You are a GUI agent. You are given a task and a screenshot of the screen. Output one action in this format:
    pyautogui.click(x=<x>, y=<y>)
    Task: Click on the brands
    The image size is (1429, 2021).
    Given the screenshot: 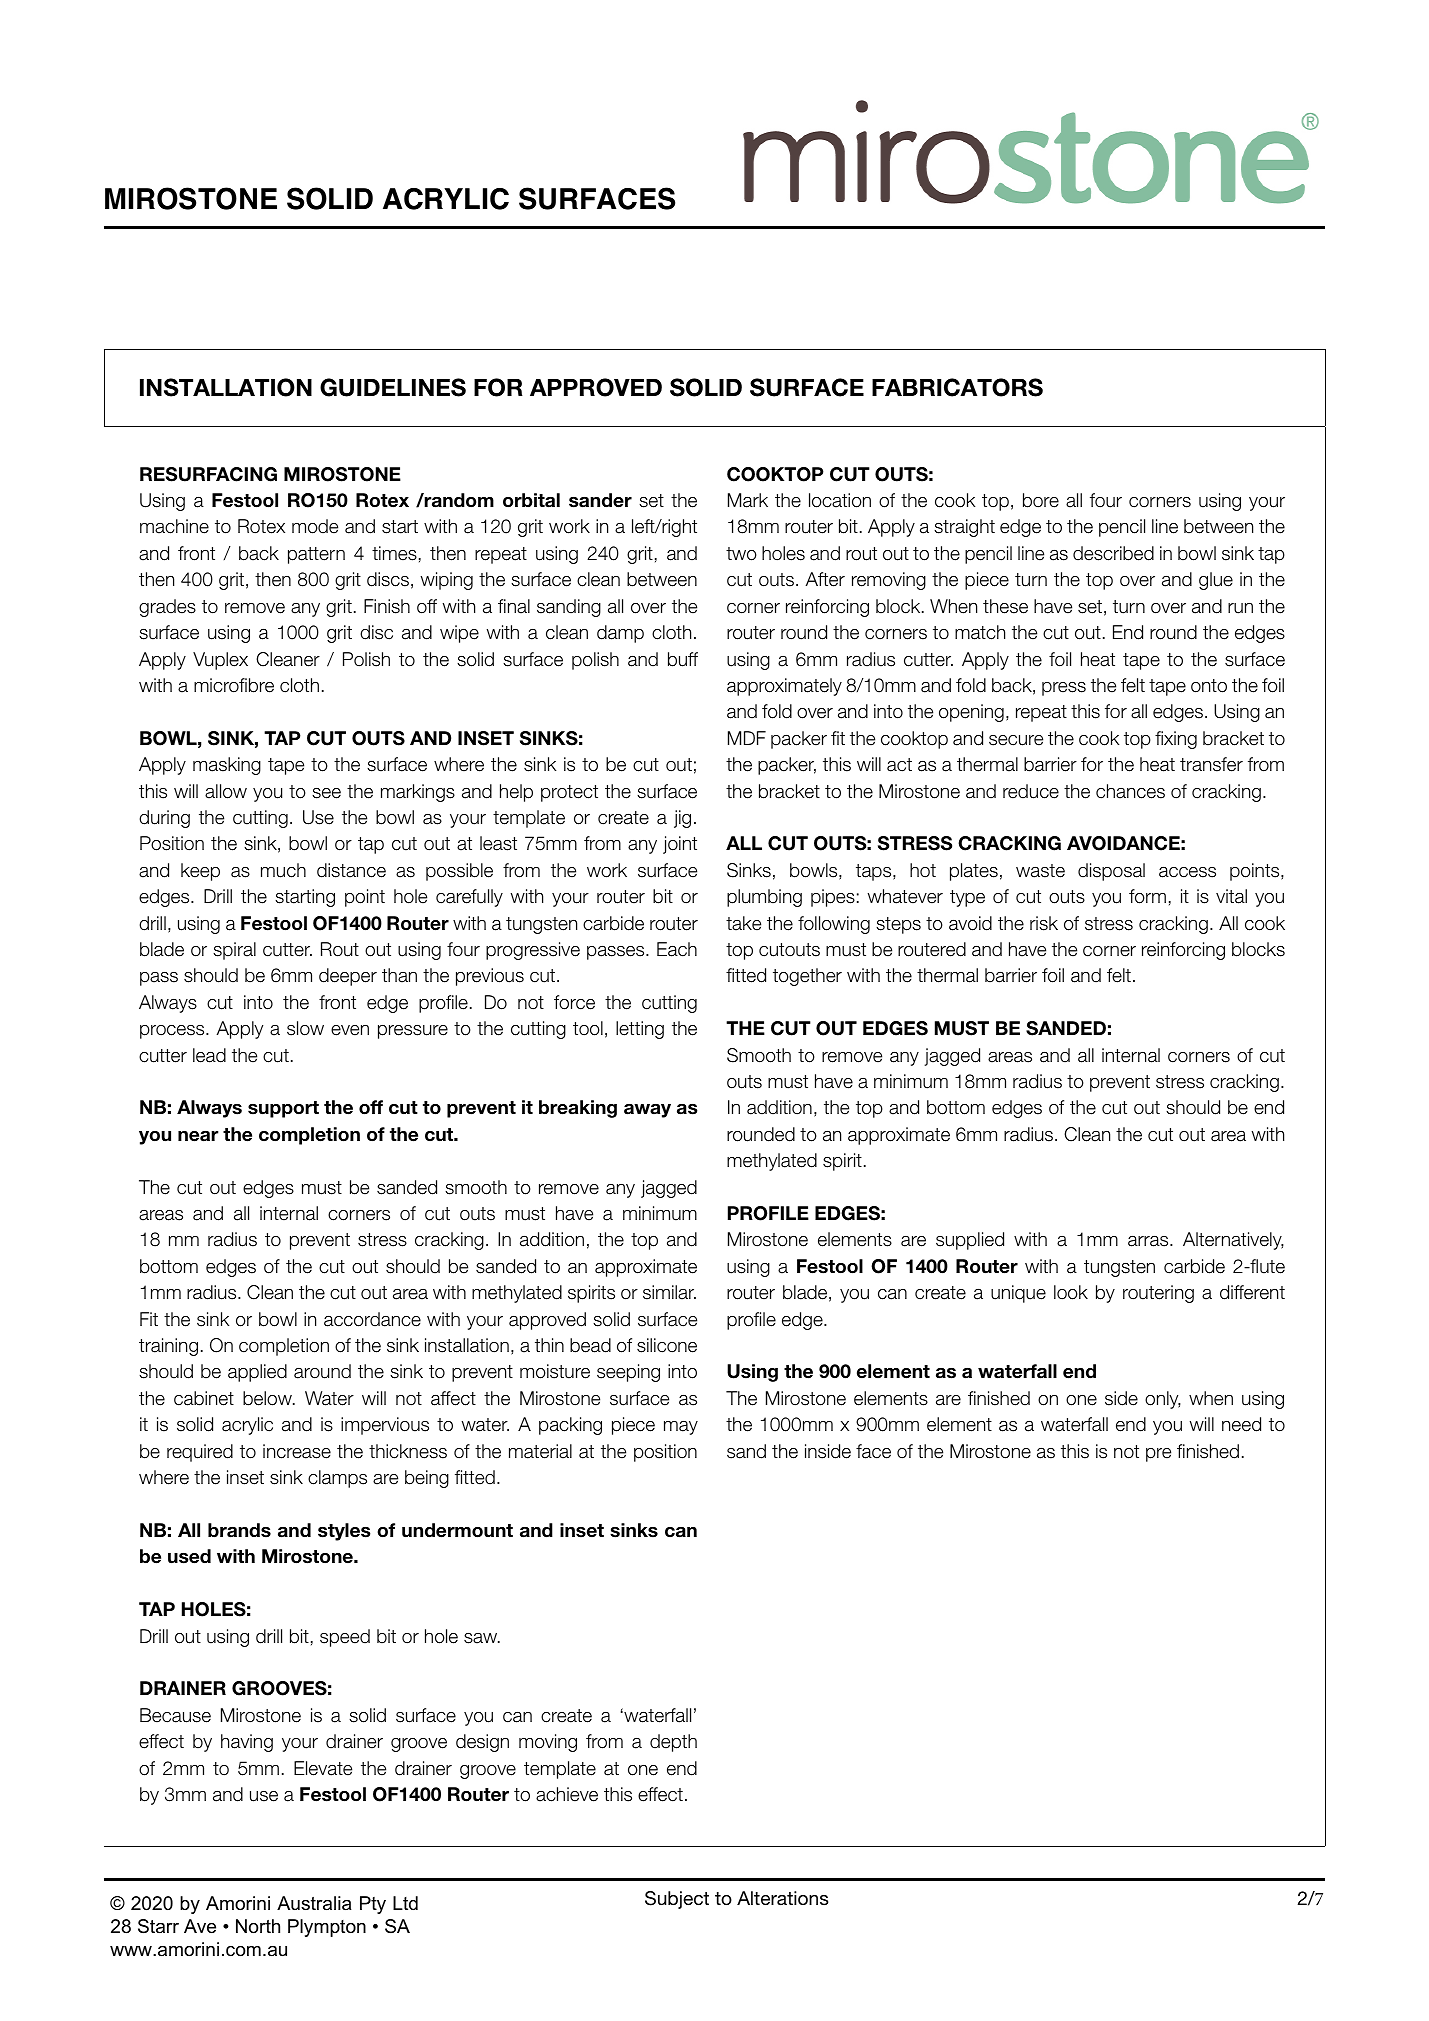 What is the action you would take?
    pyautogui.click(x=239, y=1530)
